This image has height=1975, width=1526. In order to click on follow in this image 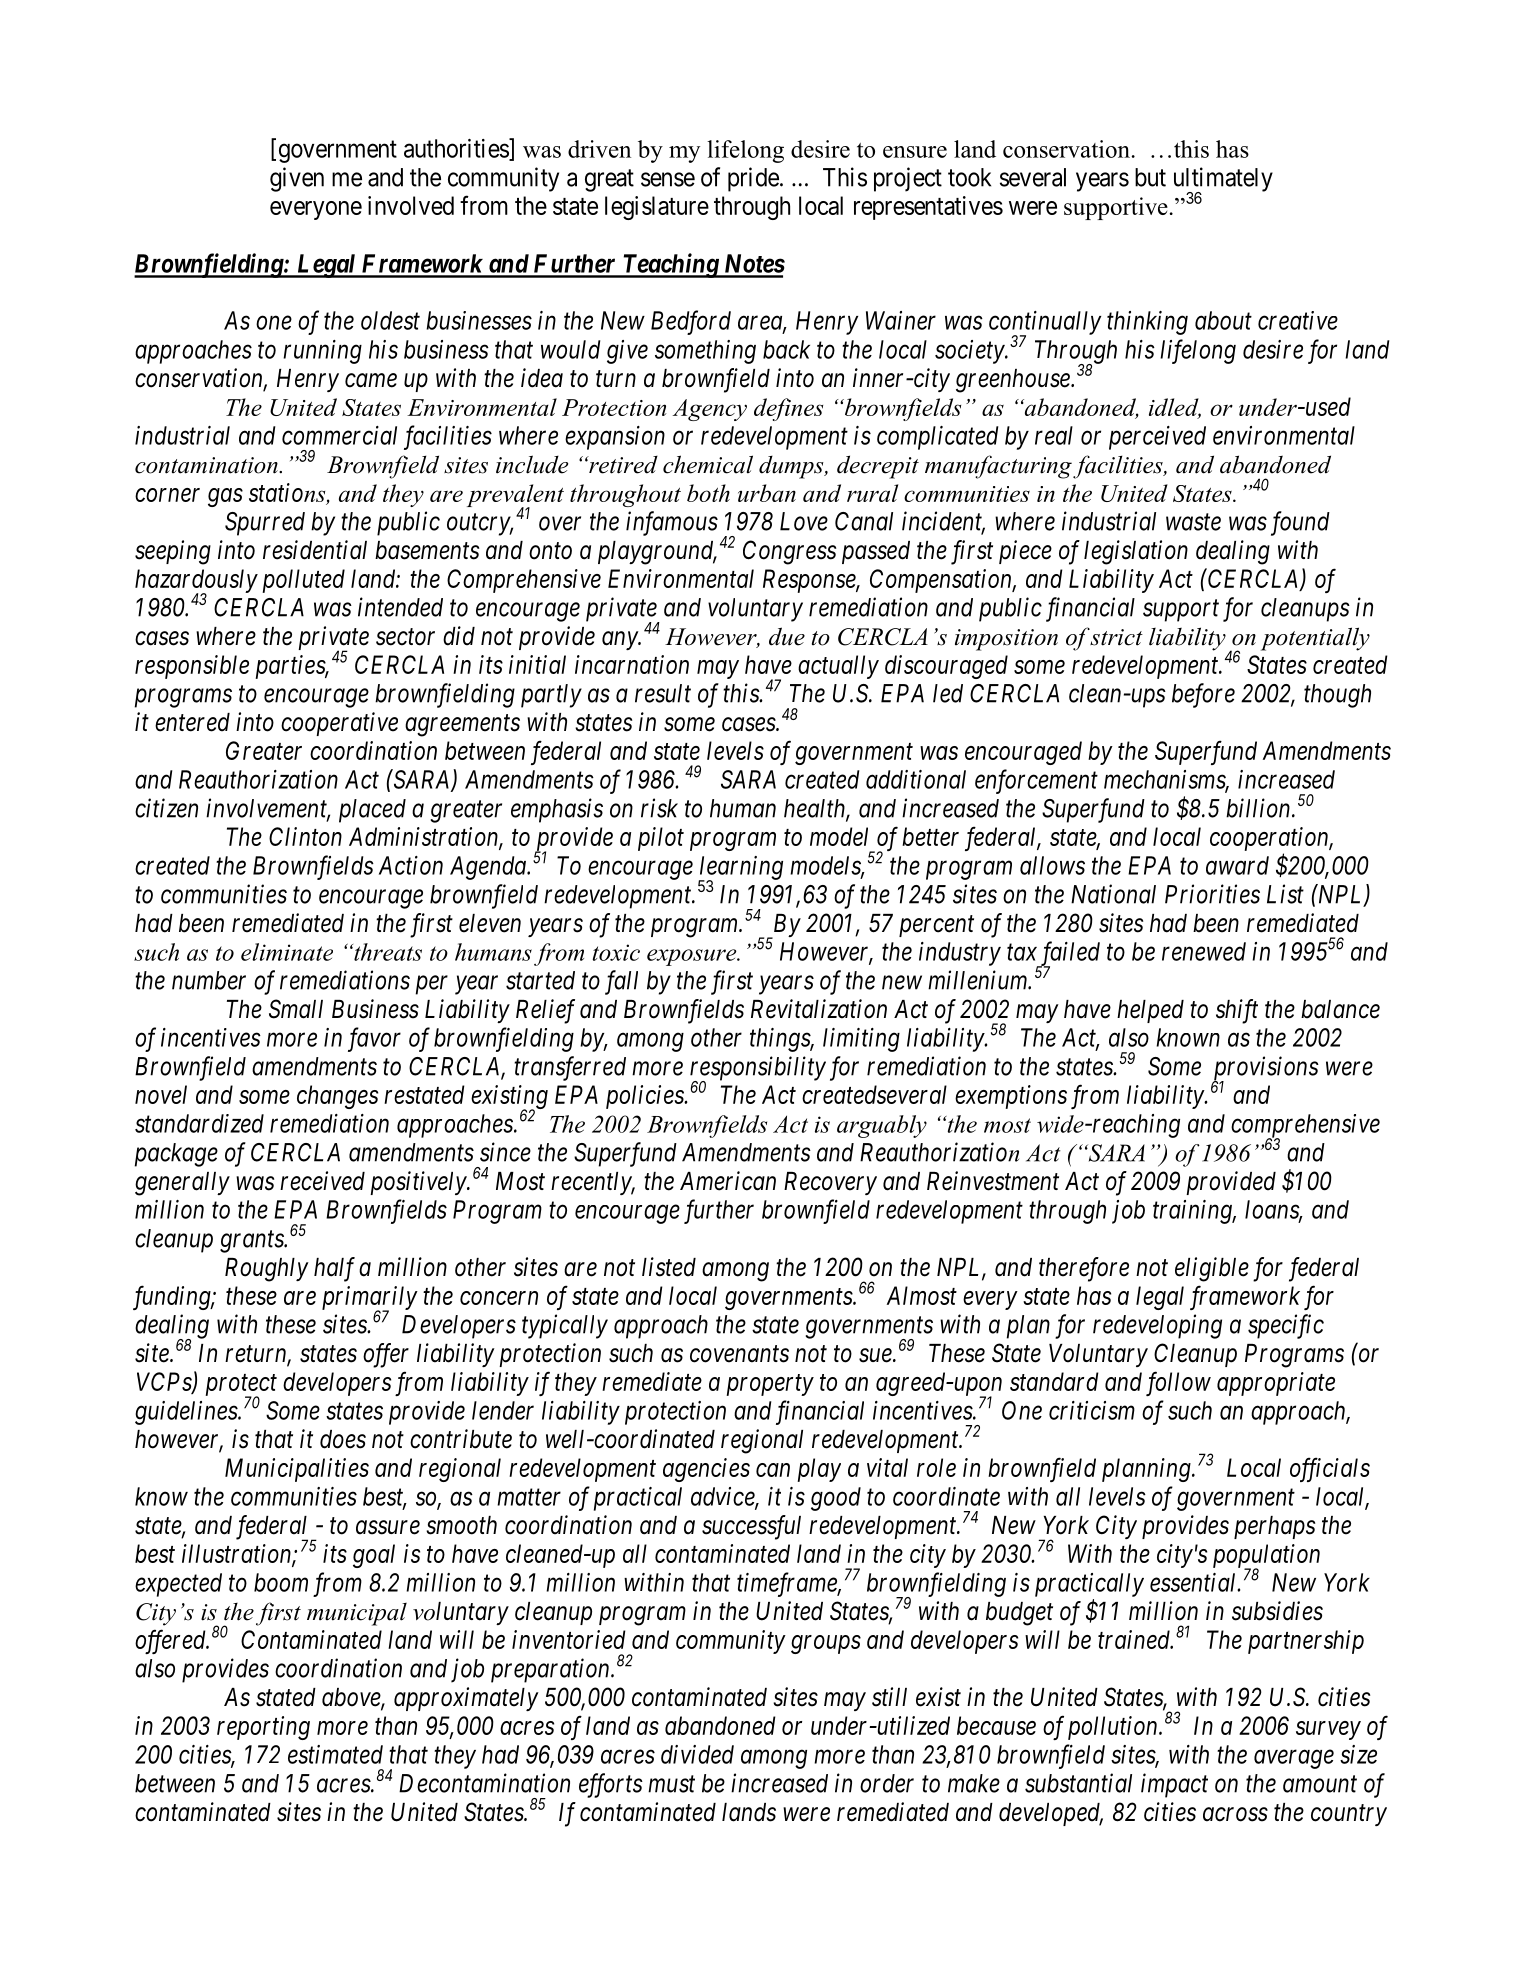, I will do `click(1178, 1383)`.
